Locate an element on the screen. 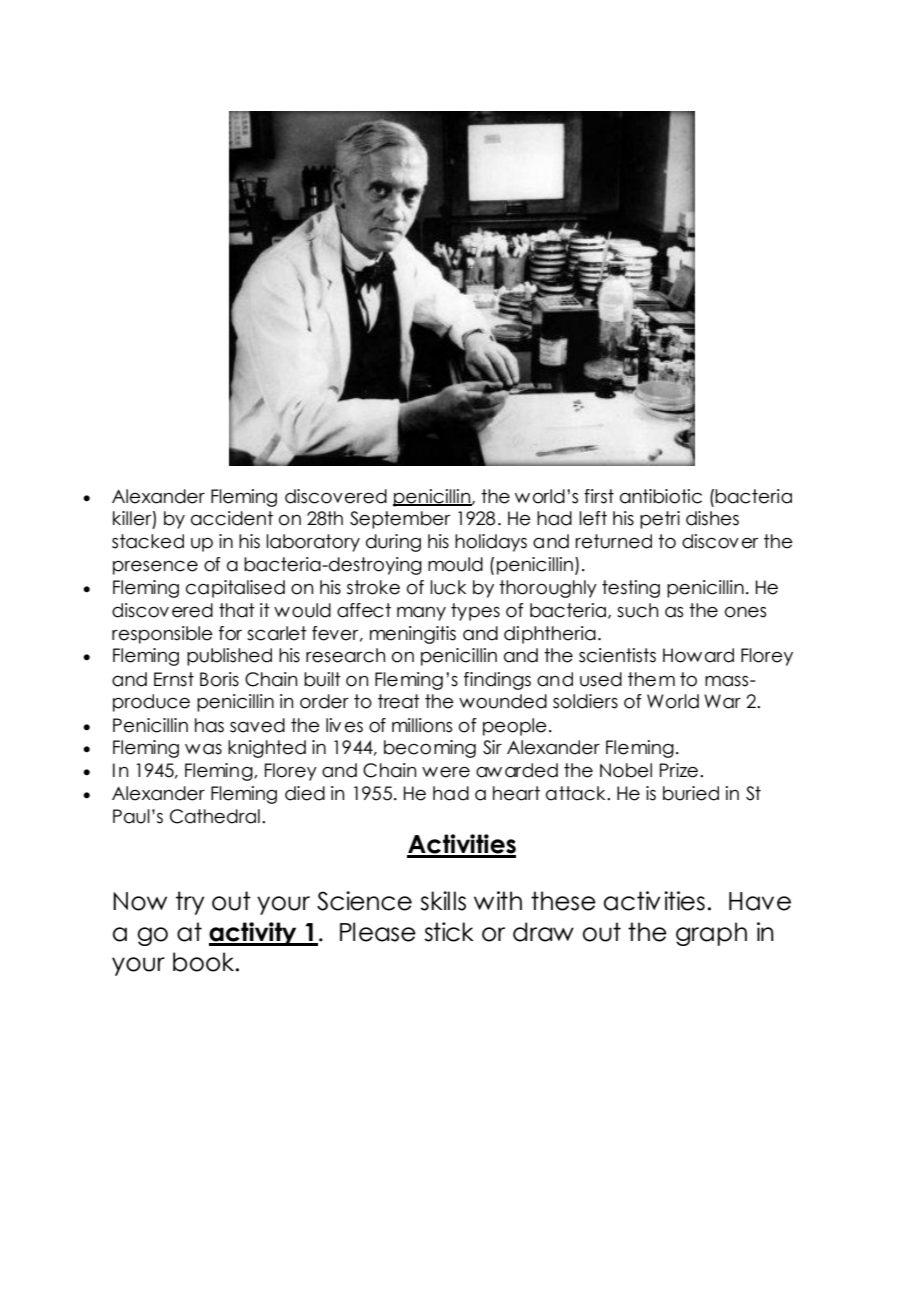  such is located at coordinates (637, 610).
